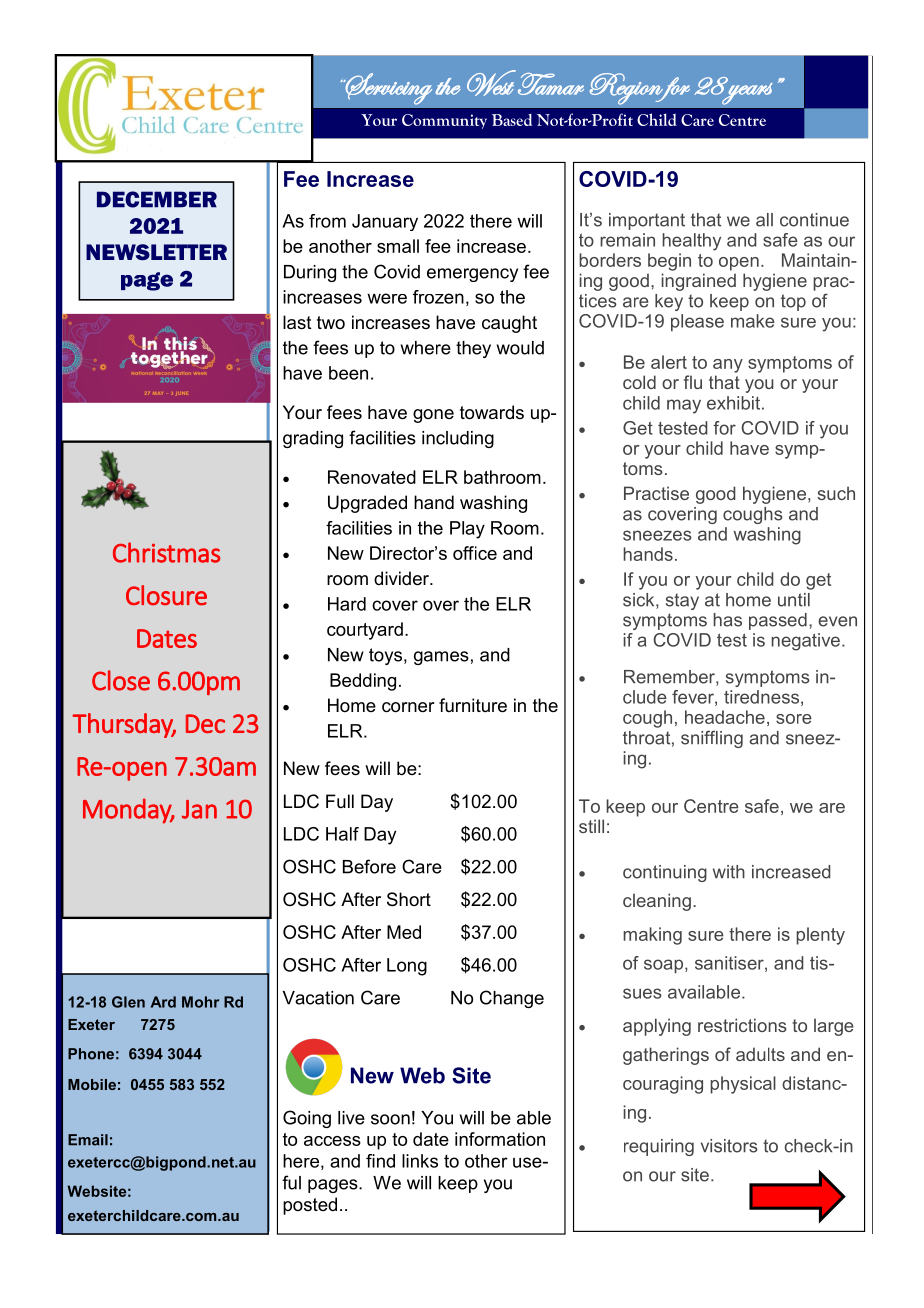  Describe the element at coordinates (441, 658) in the image. I see `games` at that location.
